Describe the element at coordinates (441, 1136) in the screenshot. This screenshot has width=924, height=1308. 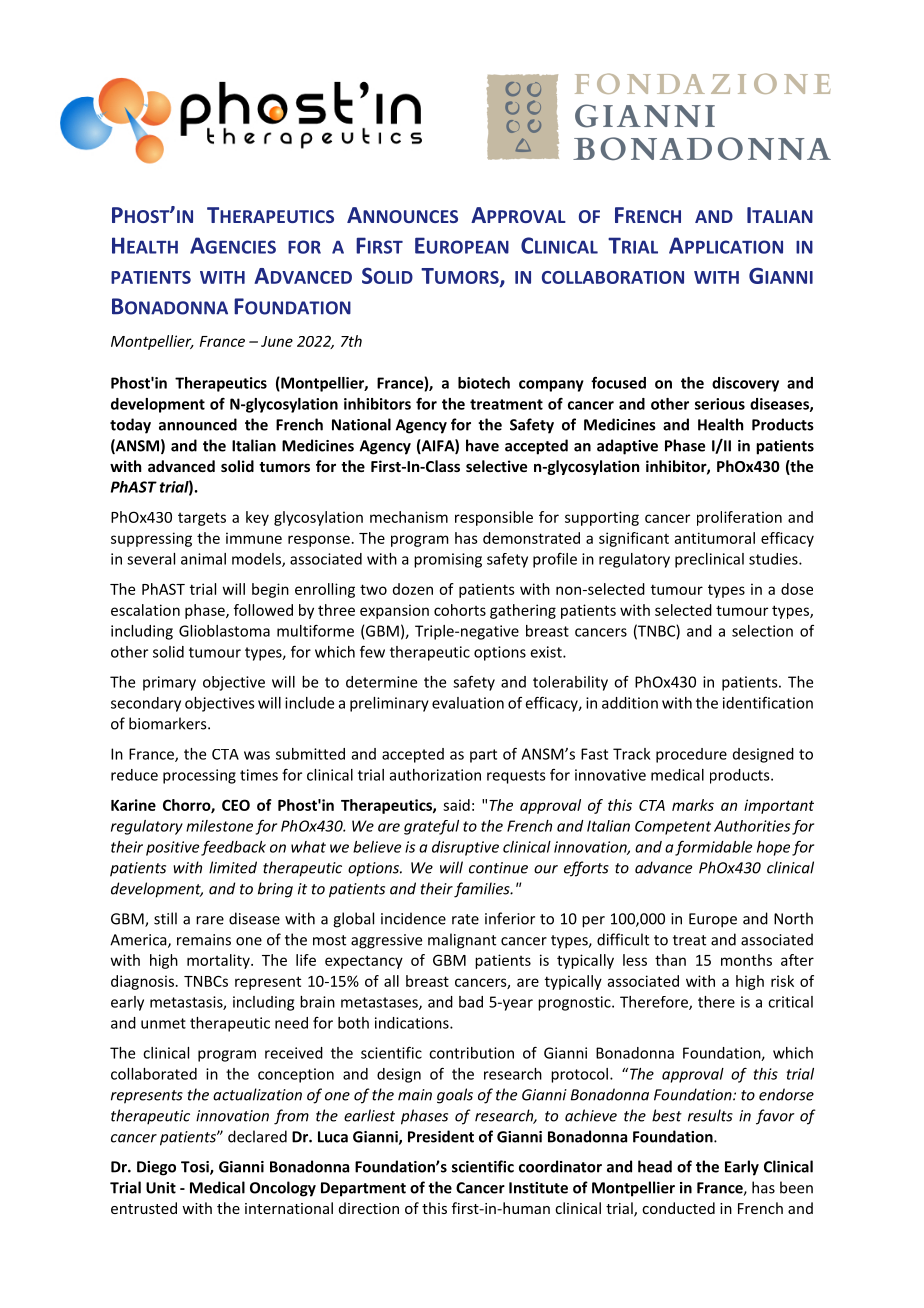
I see `President` at that location.
